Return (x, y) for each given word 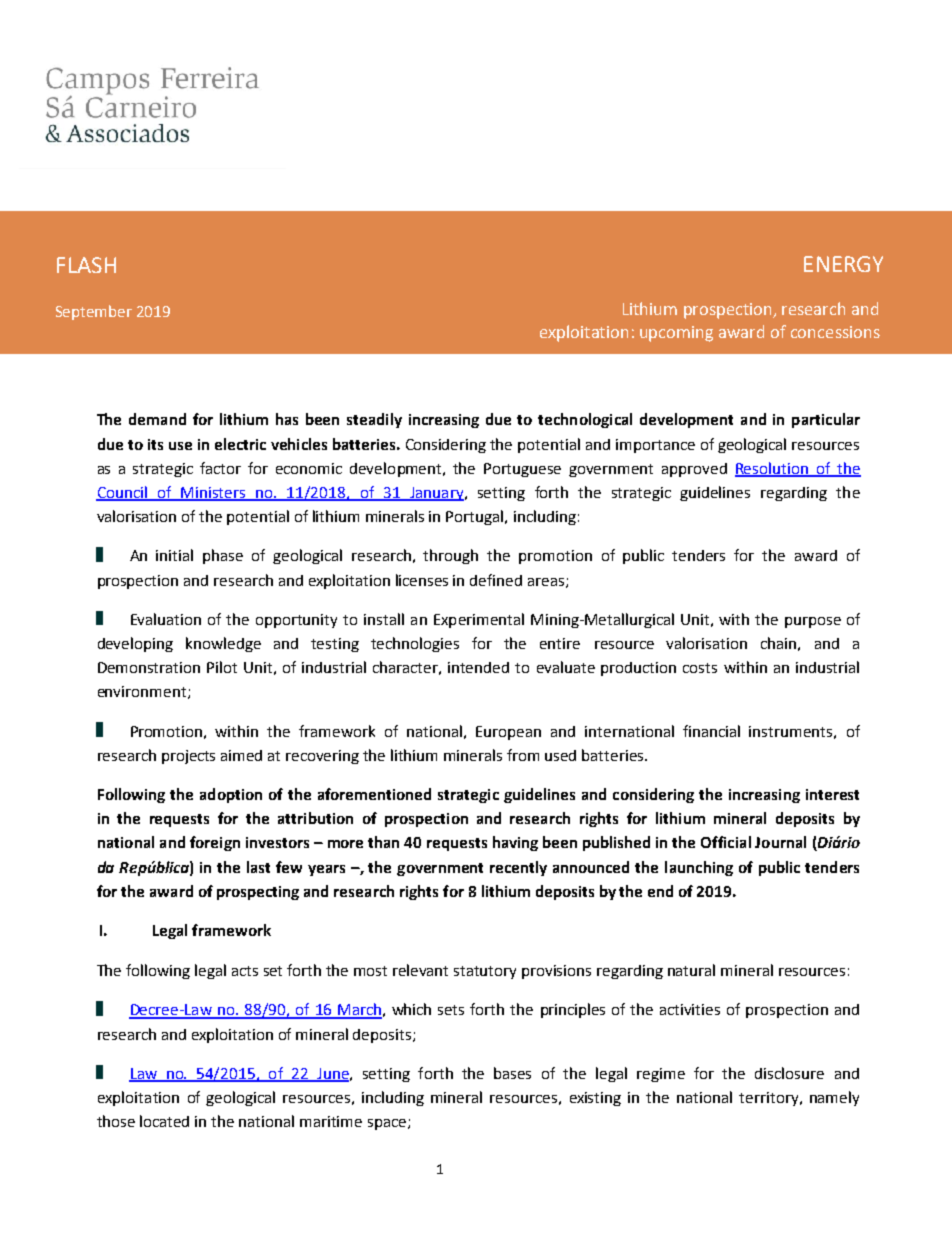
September (94, 312)
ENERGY (843, 264)
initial (174, 555)
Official (726, 842)
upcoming (676, 334)
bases (512, 1073)
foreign (215, 843)
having (515, 843)
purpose (813, 622)
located (164, 1121)
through (450, 556)
